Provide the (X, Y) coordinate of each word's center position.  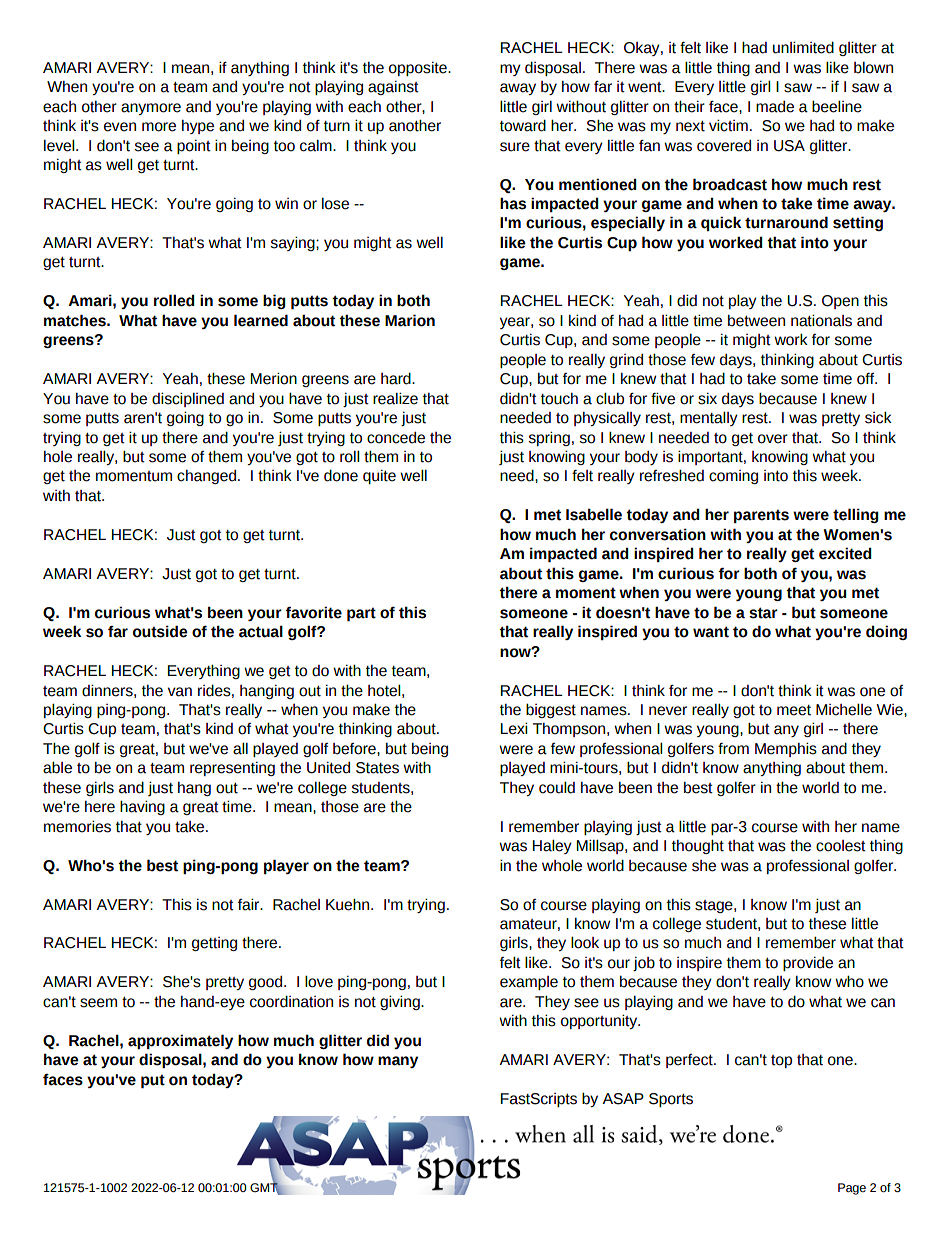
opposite (419, 69)
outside (160, 631)
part (361, 614)
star (763, 613)
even (120, 127)
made (775, 107)
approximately (180, 1041)
